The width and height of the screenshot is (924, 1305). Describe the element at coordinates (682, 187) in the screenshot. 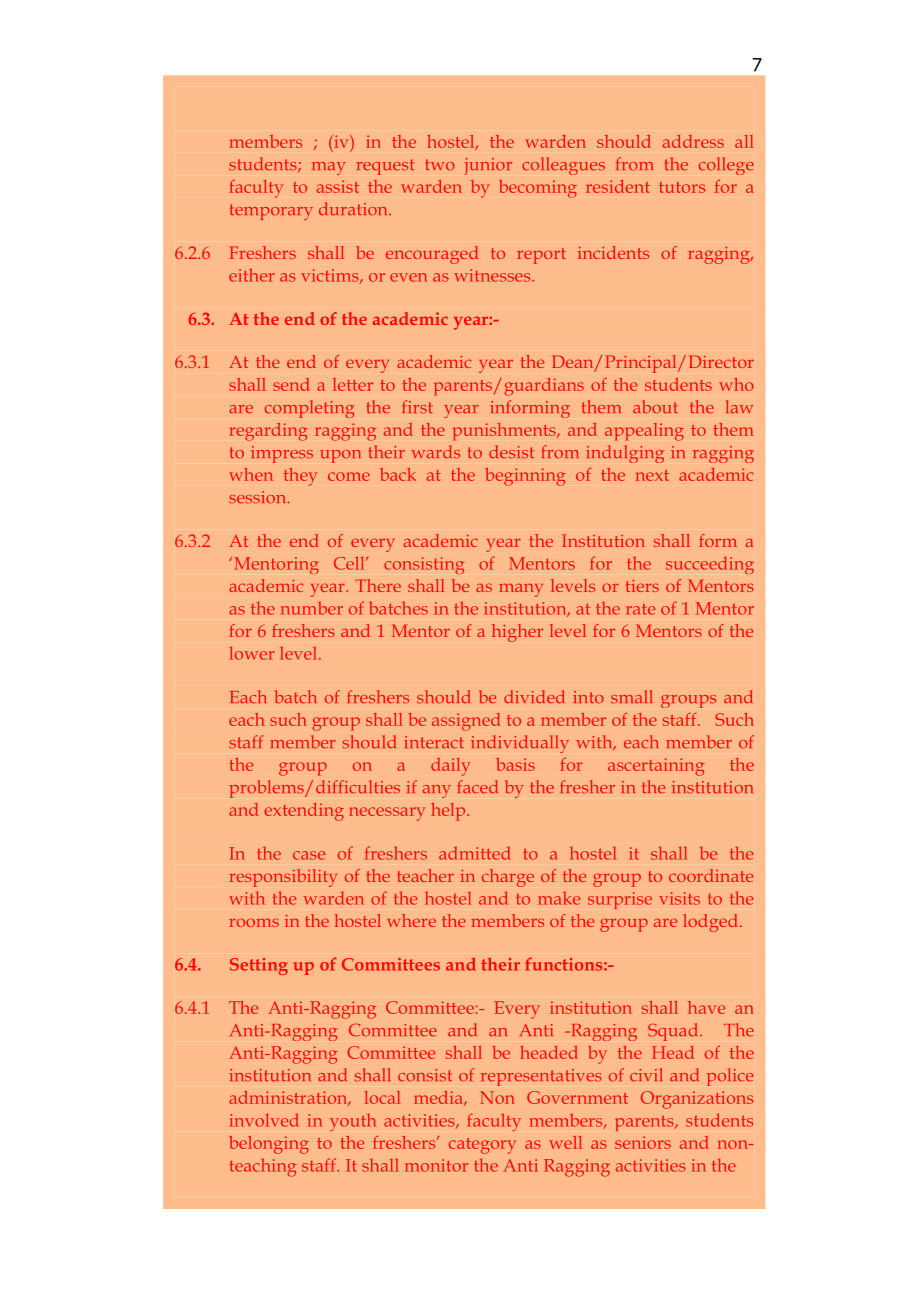

I see `tutors` at that location.
